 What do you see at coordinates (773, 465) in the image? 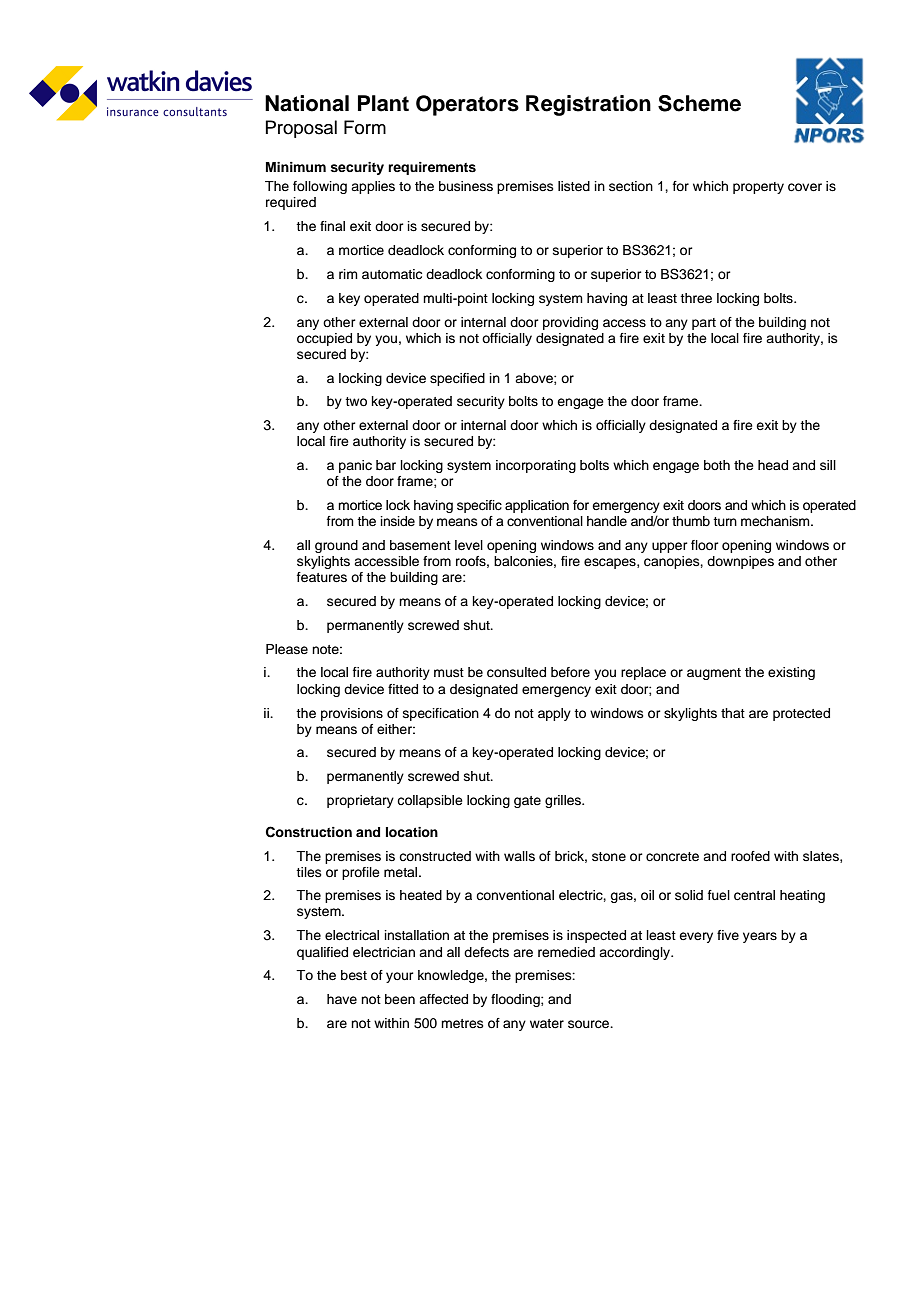
I see `head` at bounding box center [773, 465].
